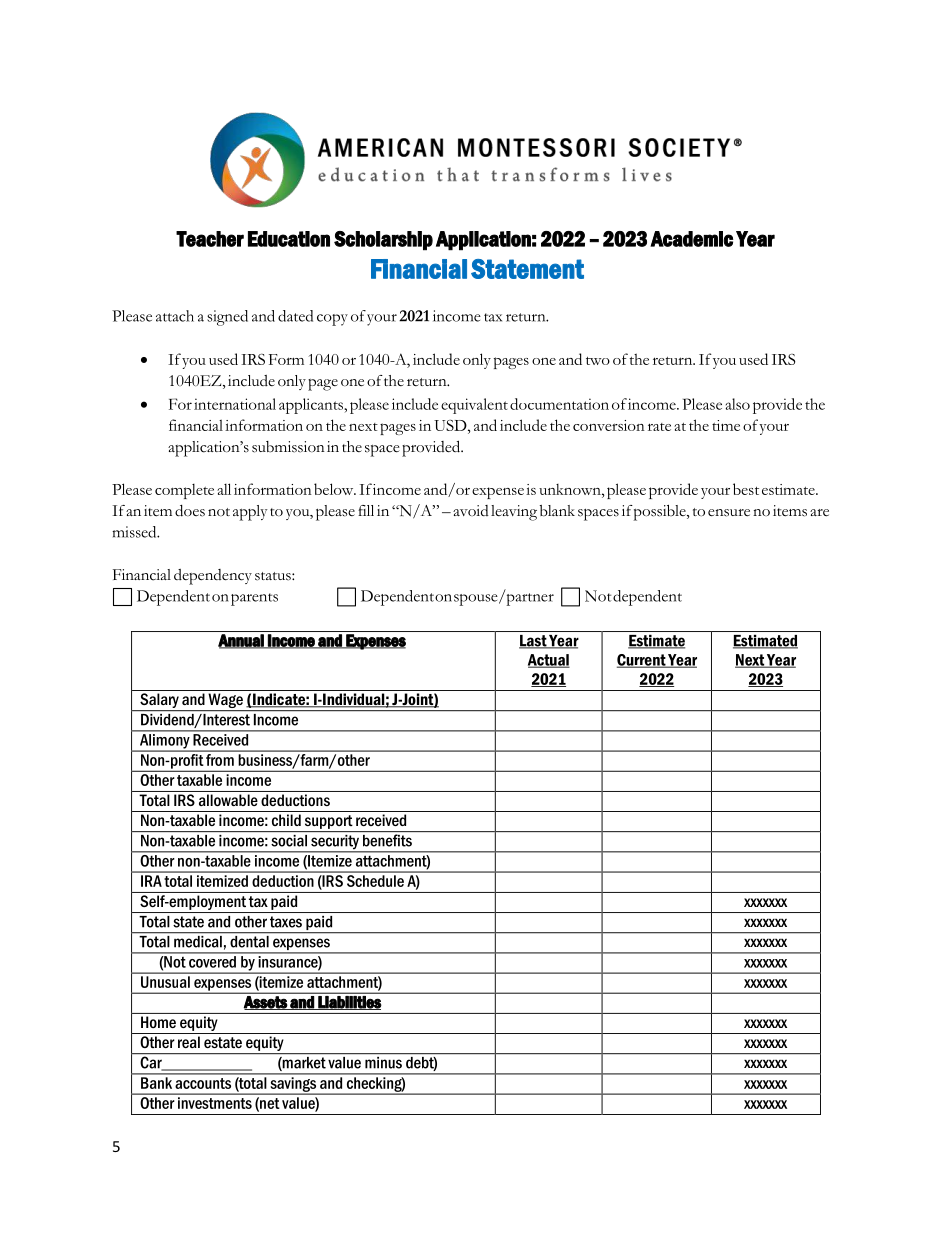  What do you see at coordinates (691, 239) in the screenshot?
I see `Academic` at bounding box center [691, 239].
